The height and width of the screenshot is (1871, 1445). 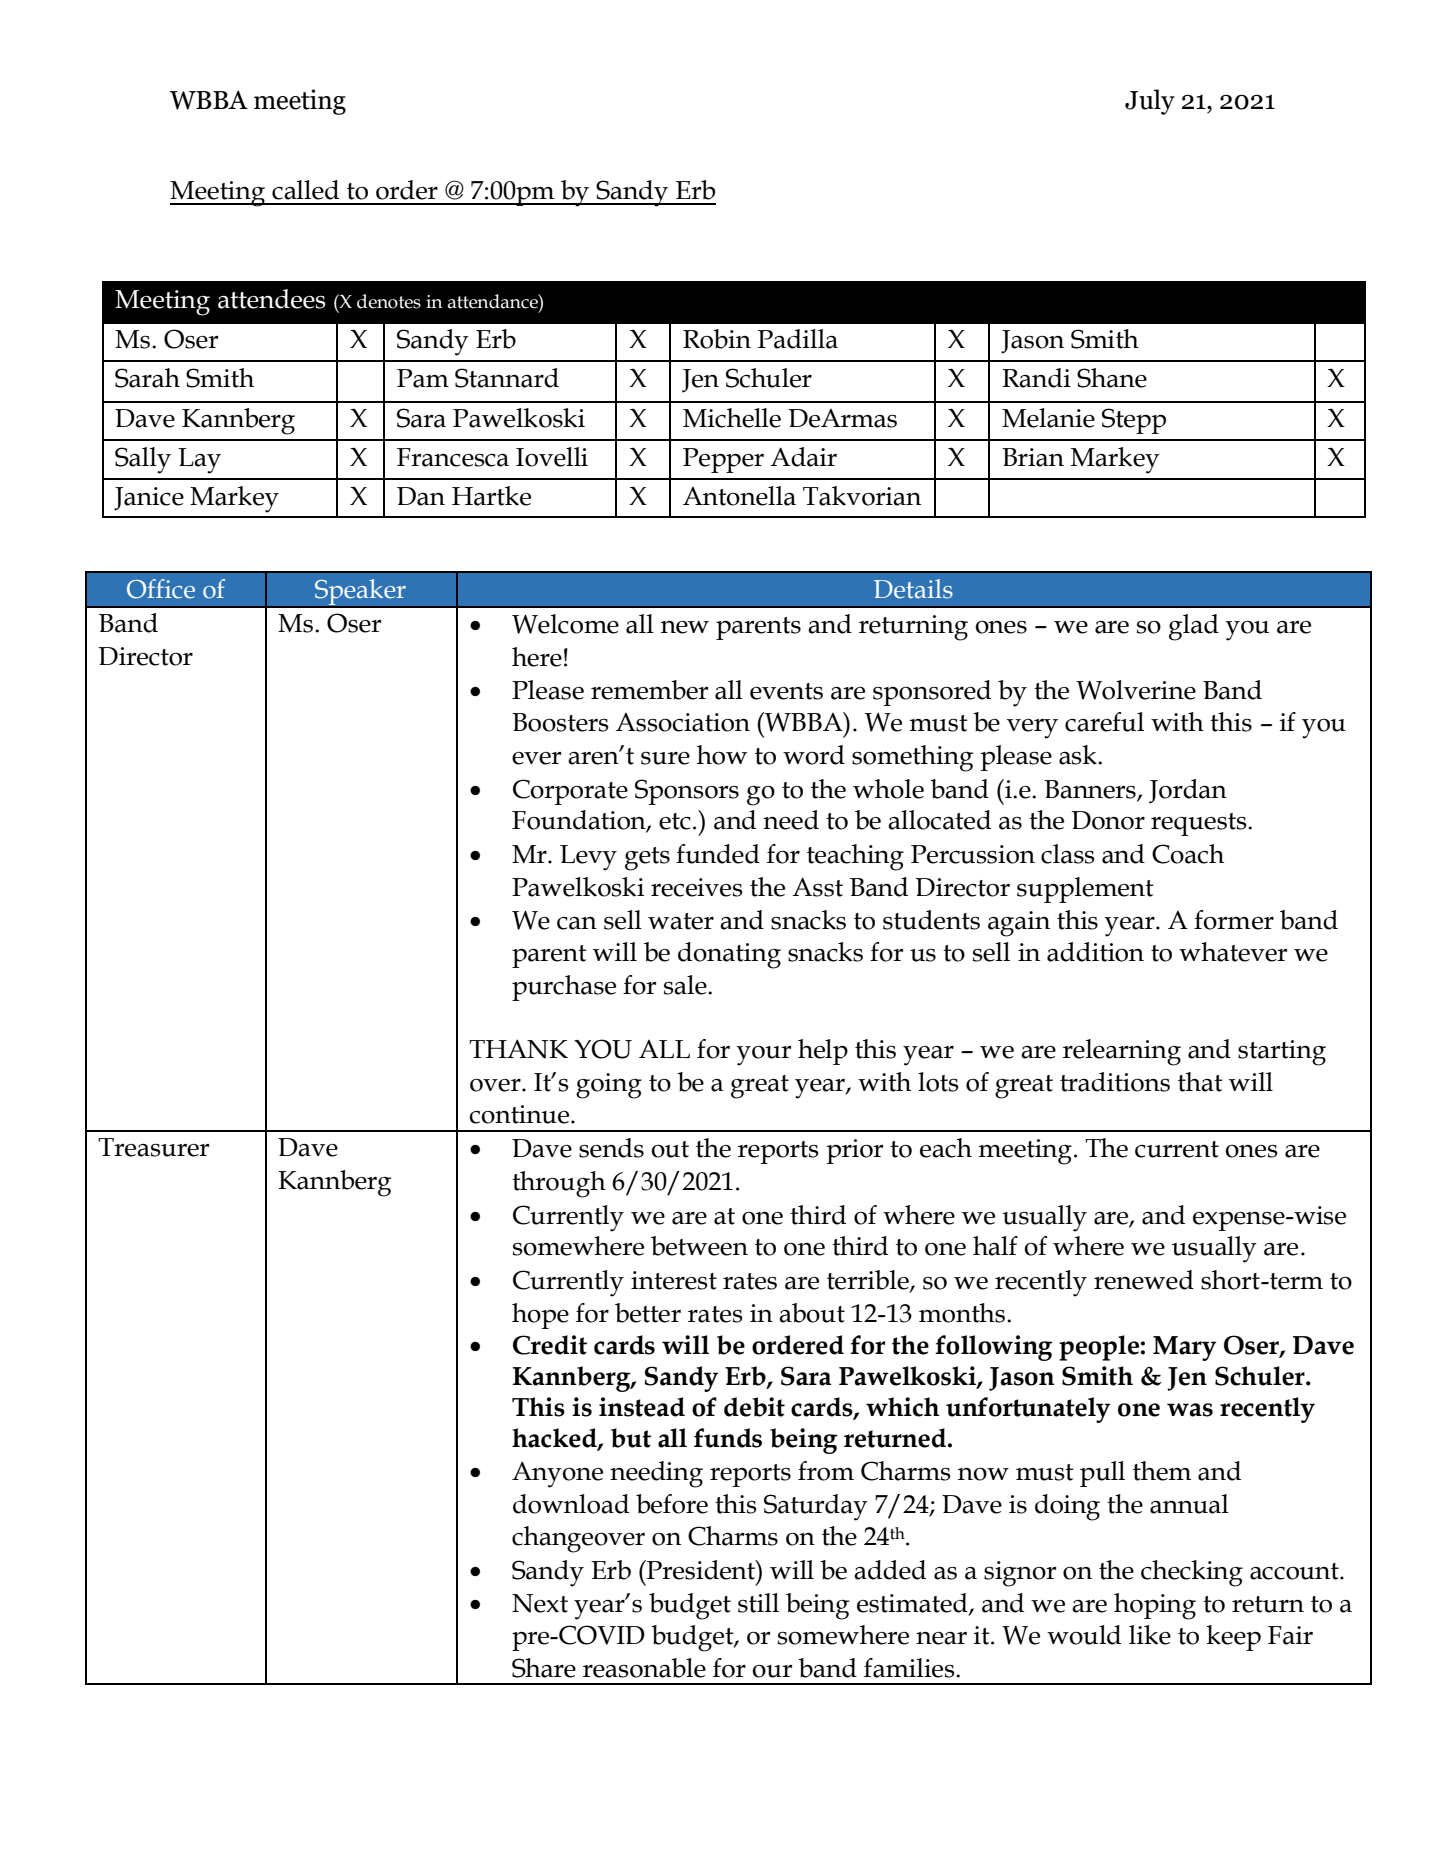 What do you see at coordinates (1155, 1606) in the screenshot?
I see `hoping` at bounding box center [1155, 1606].
